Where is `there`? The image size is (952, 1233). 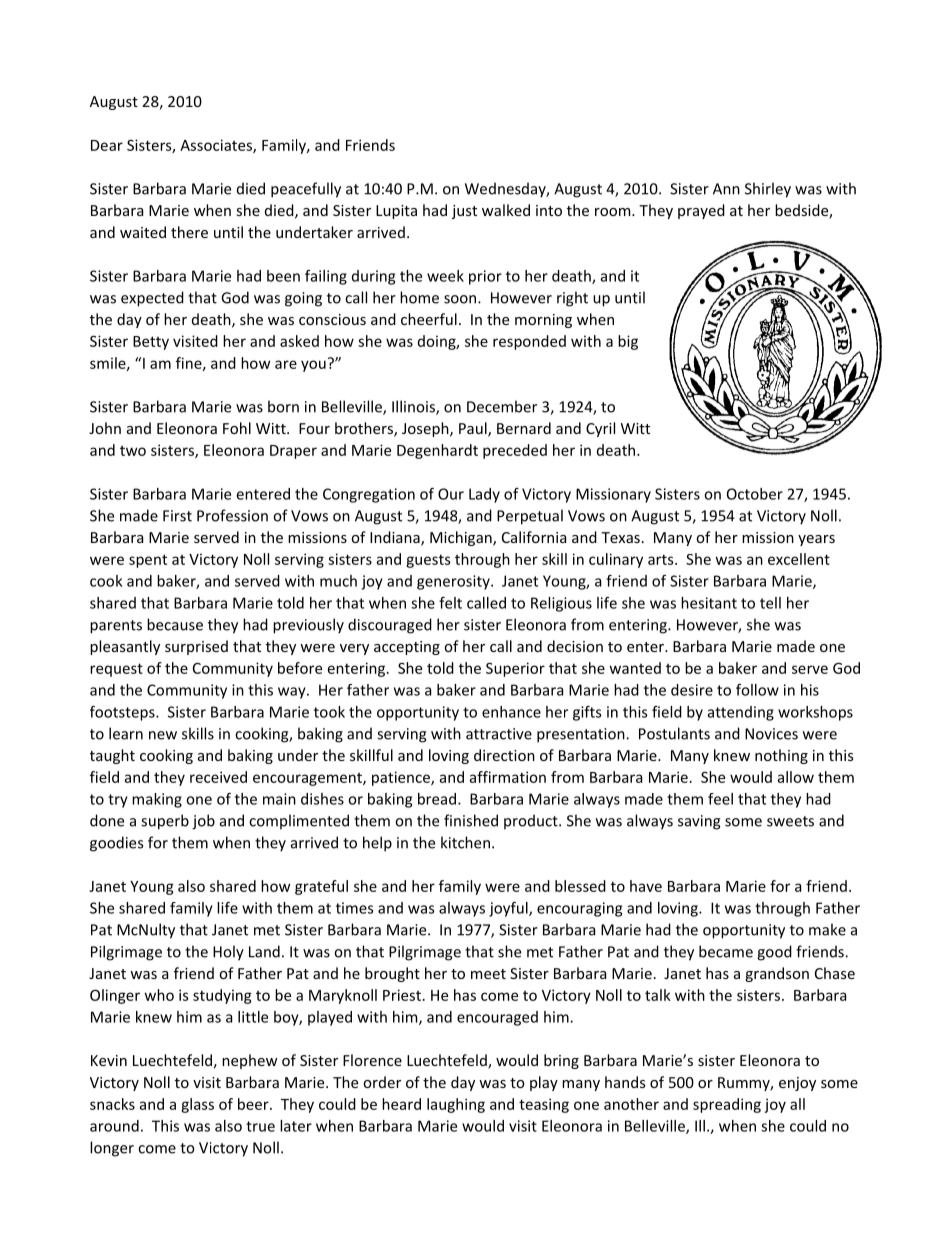 there is located at coordinates (189, 232).
